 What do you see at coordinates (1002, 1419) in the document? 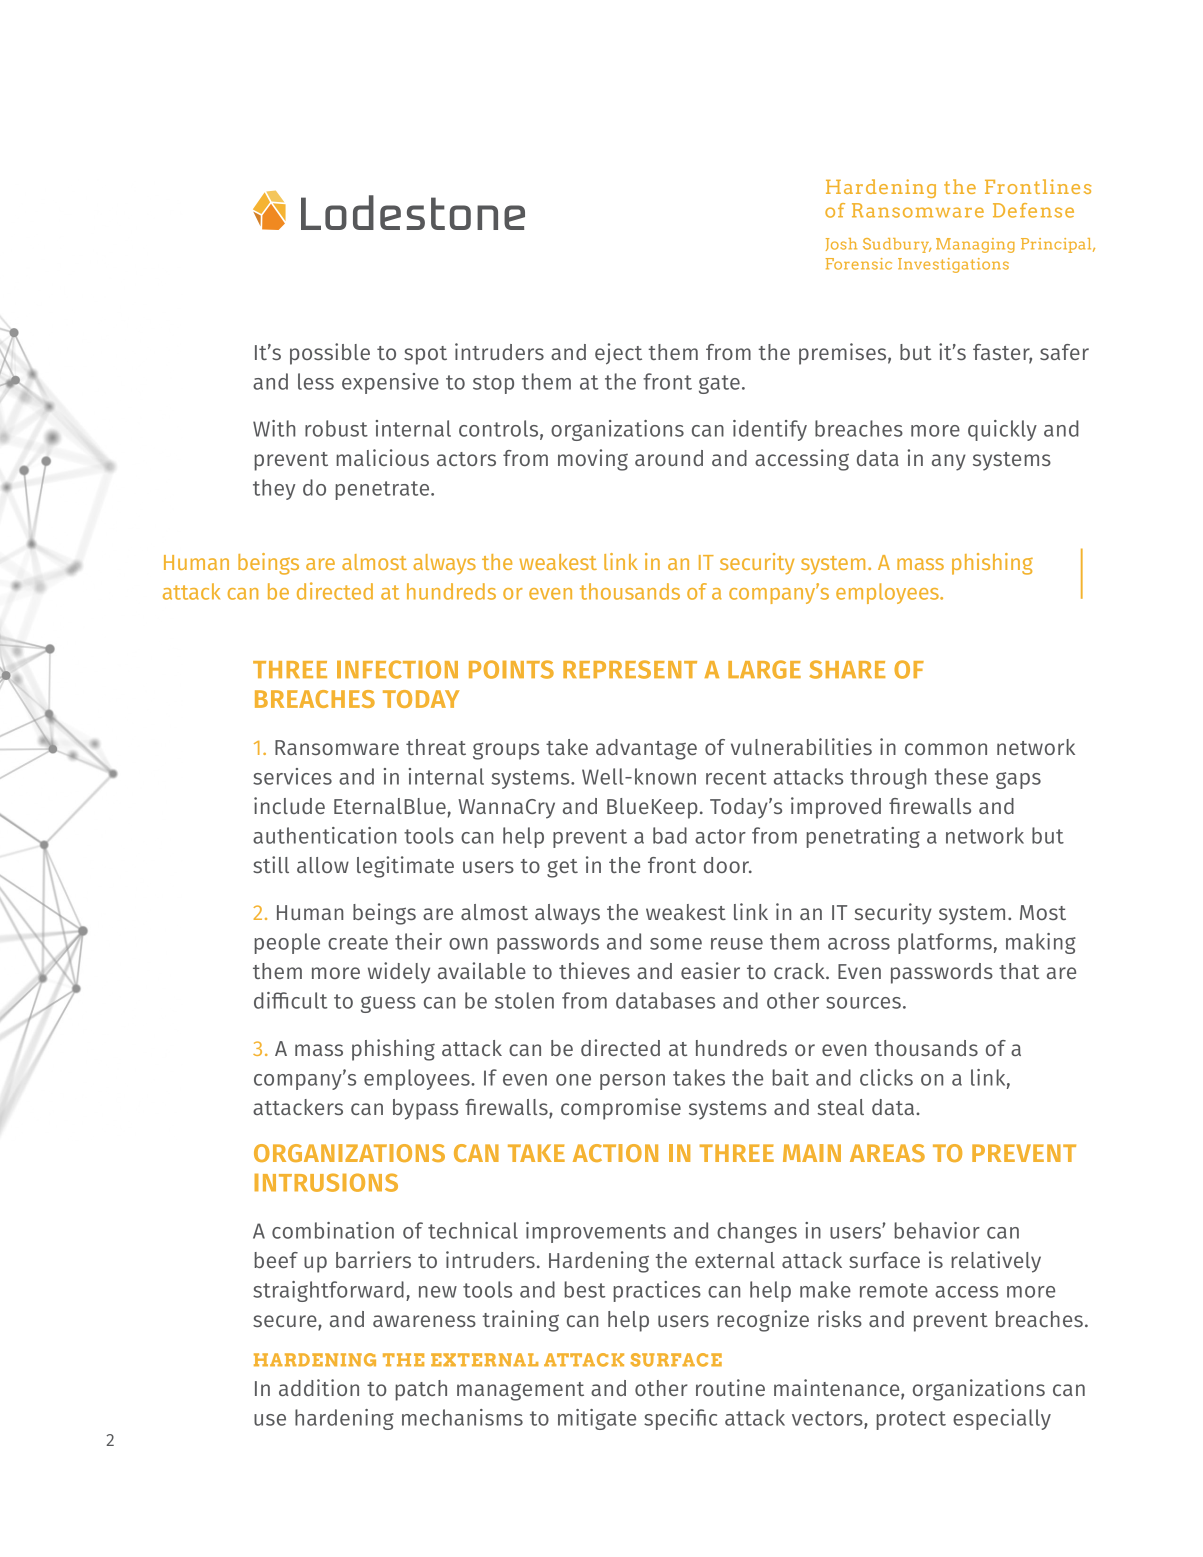
I see `especially` at bounding box center [1002, 1419].
